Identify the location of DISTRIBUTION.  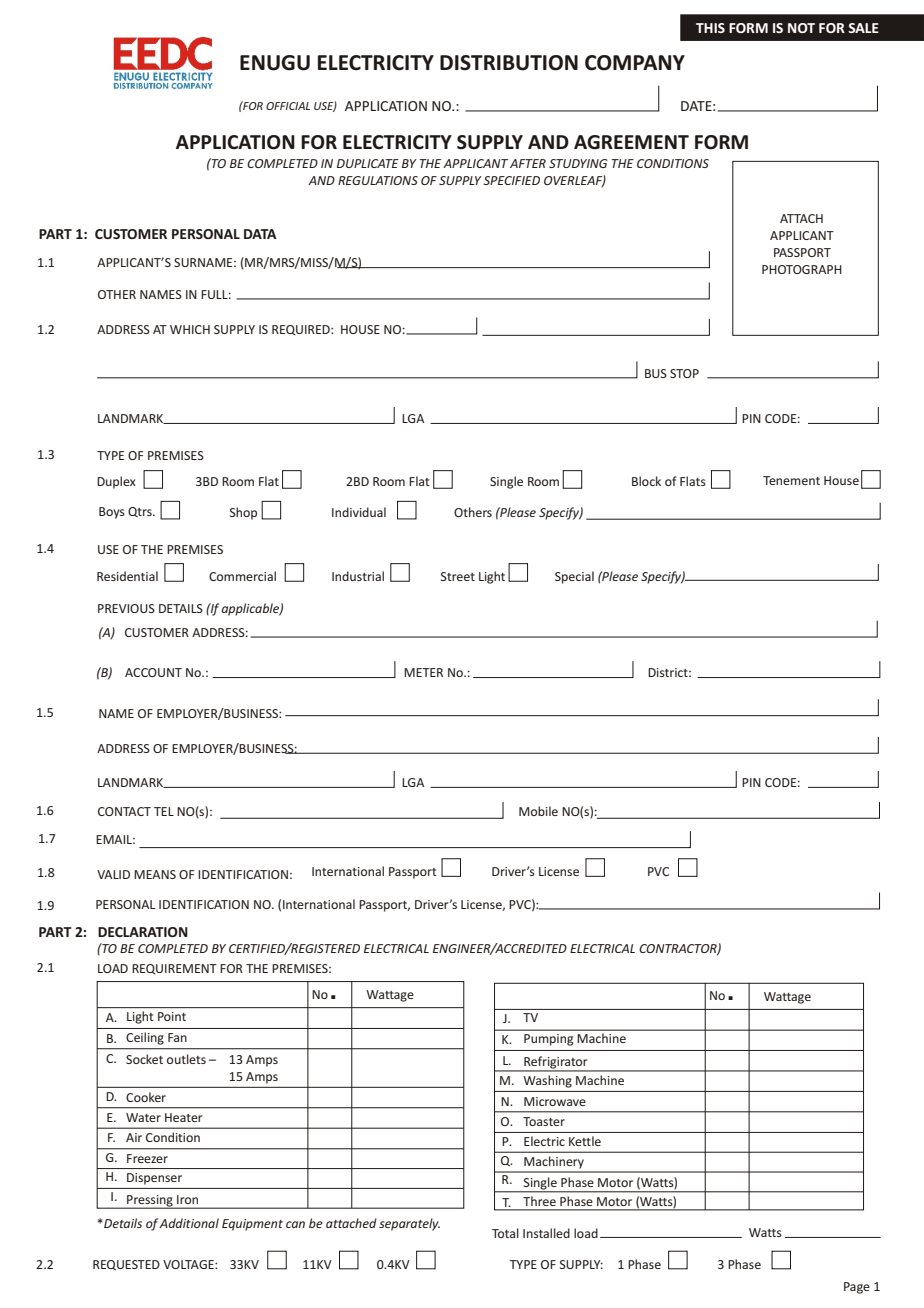
(509, 63).
